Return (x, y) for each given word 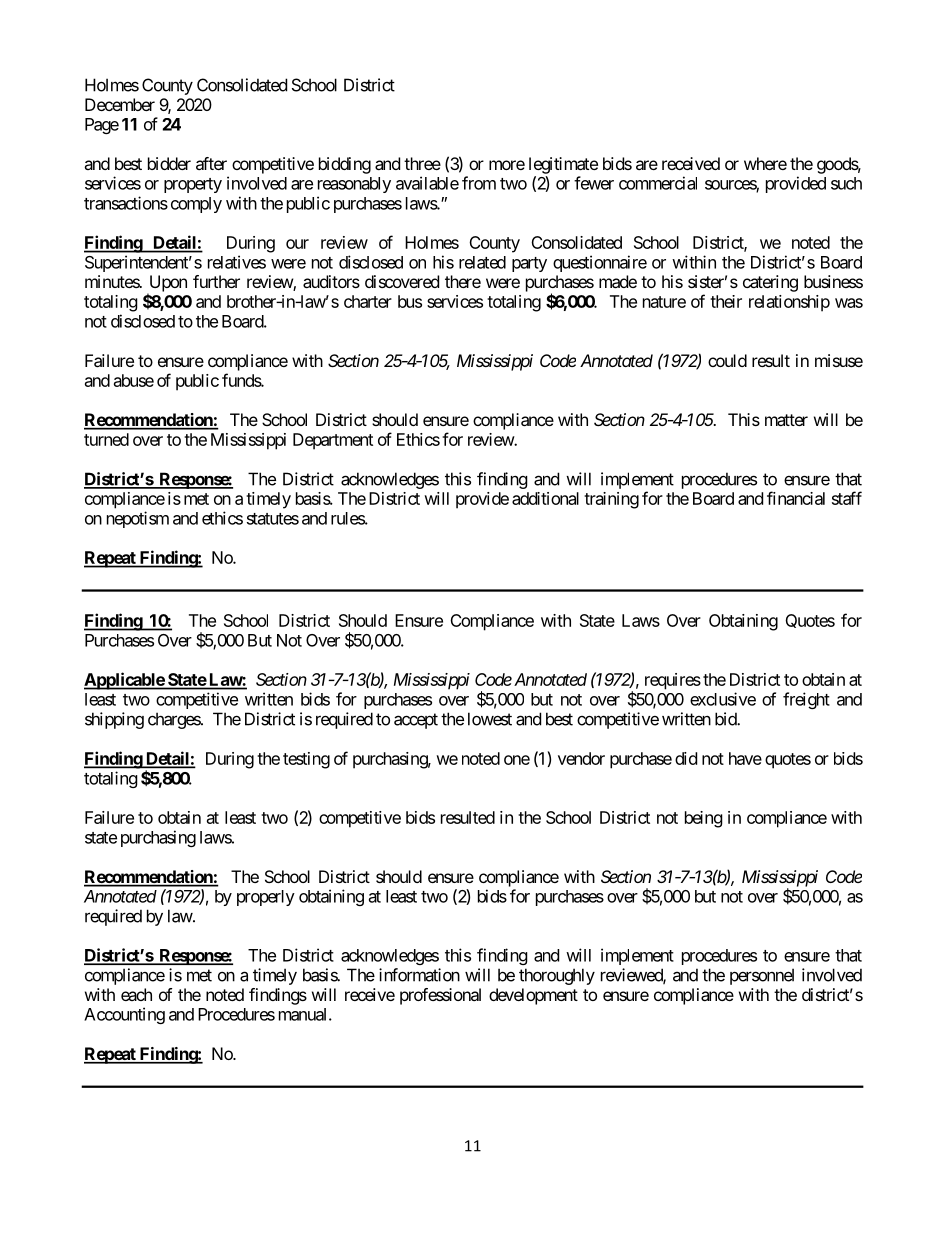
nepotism (138, 519)
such (846, 183)
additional (545, 498)
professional (440, 996)
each (136, 994)
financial (796, 498)
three (422, 163)
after (211, 163)
